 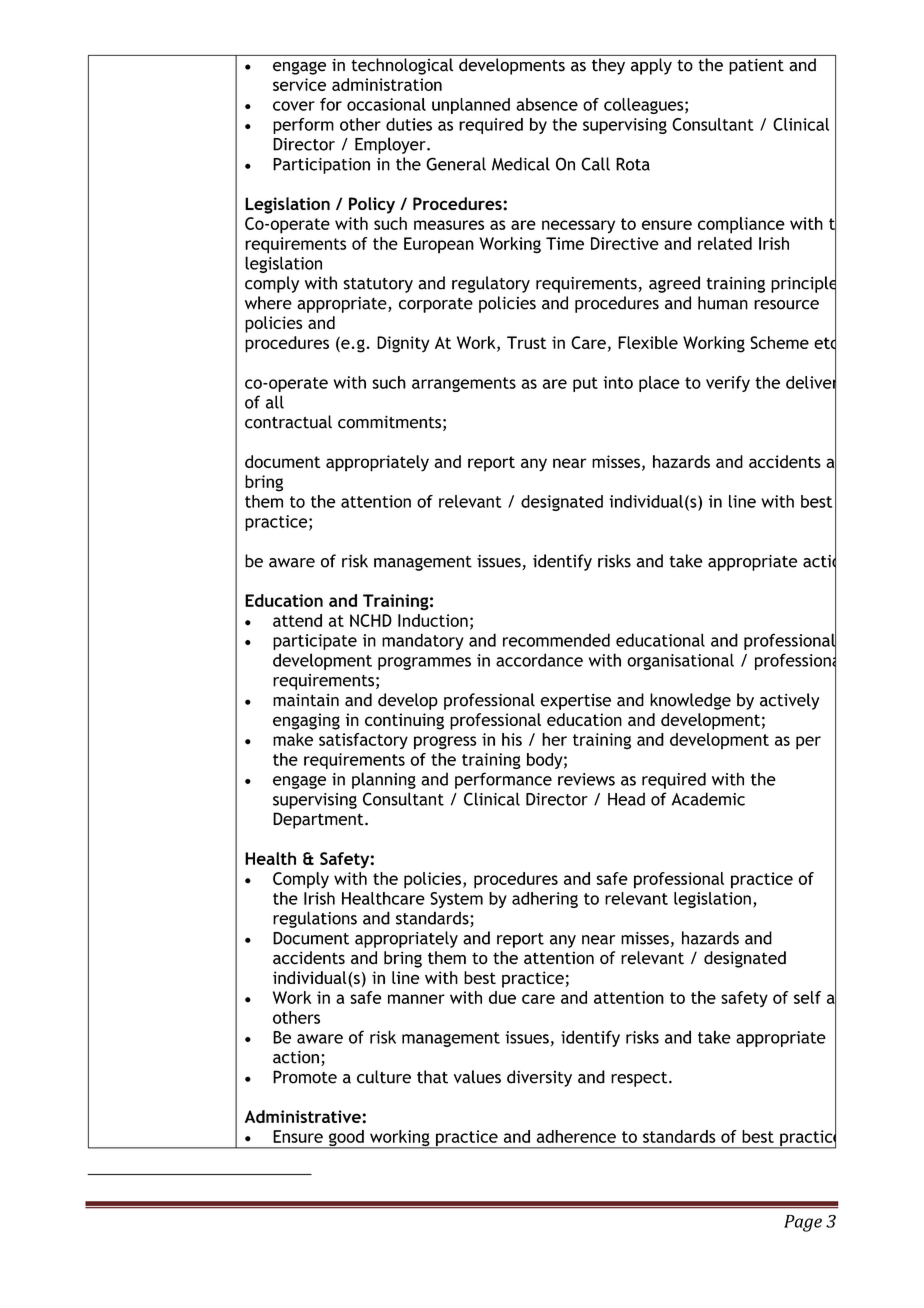 What do you see at coordinates (299, 84) in the page?
I see `service` at bounding box center [299, 84].
